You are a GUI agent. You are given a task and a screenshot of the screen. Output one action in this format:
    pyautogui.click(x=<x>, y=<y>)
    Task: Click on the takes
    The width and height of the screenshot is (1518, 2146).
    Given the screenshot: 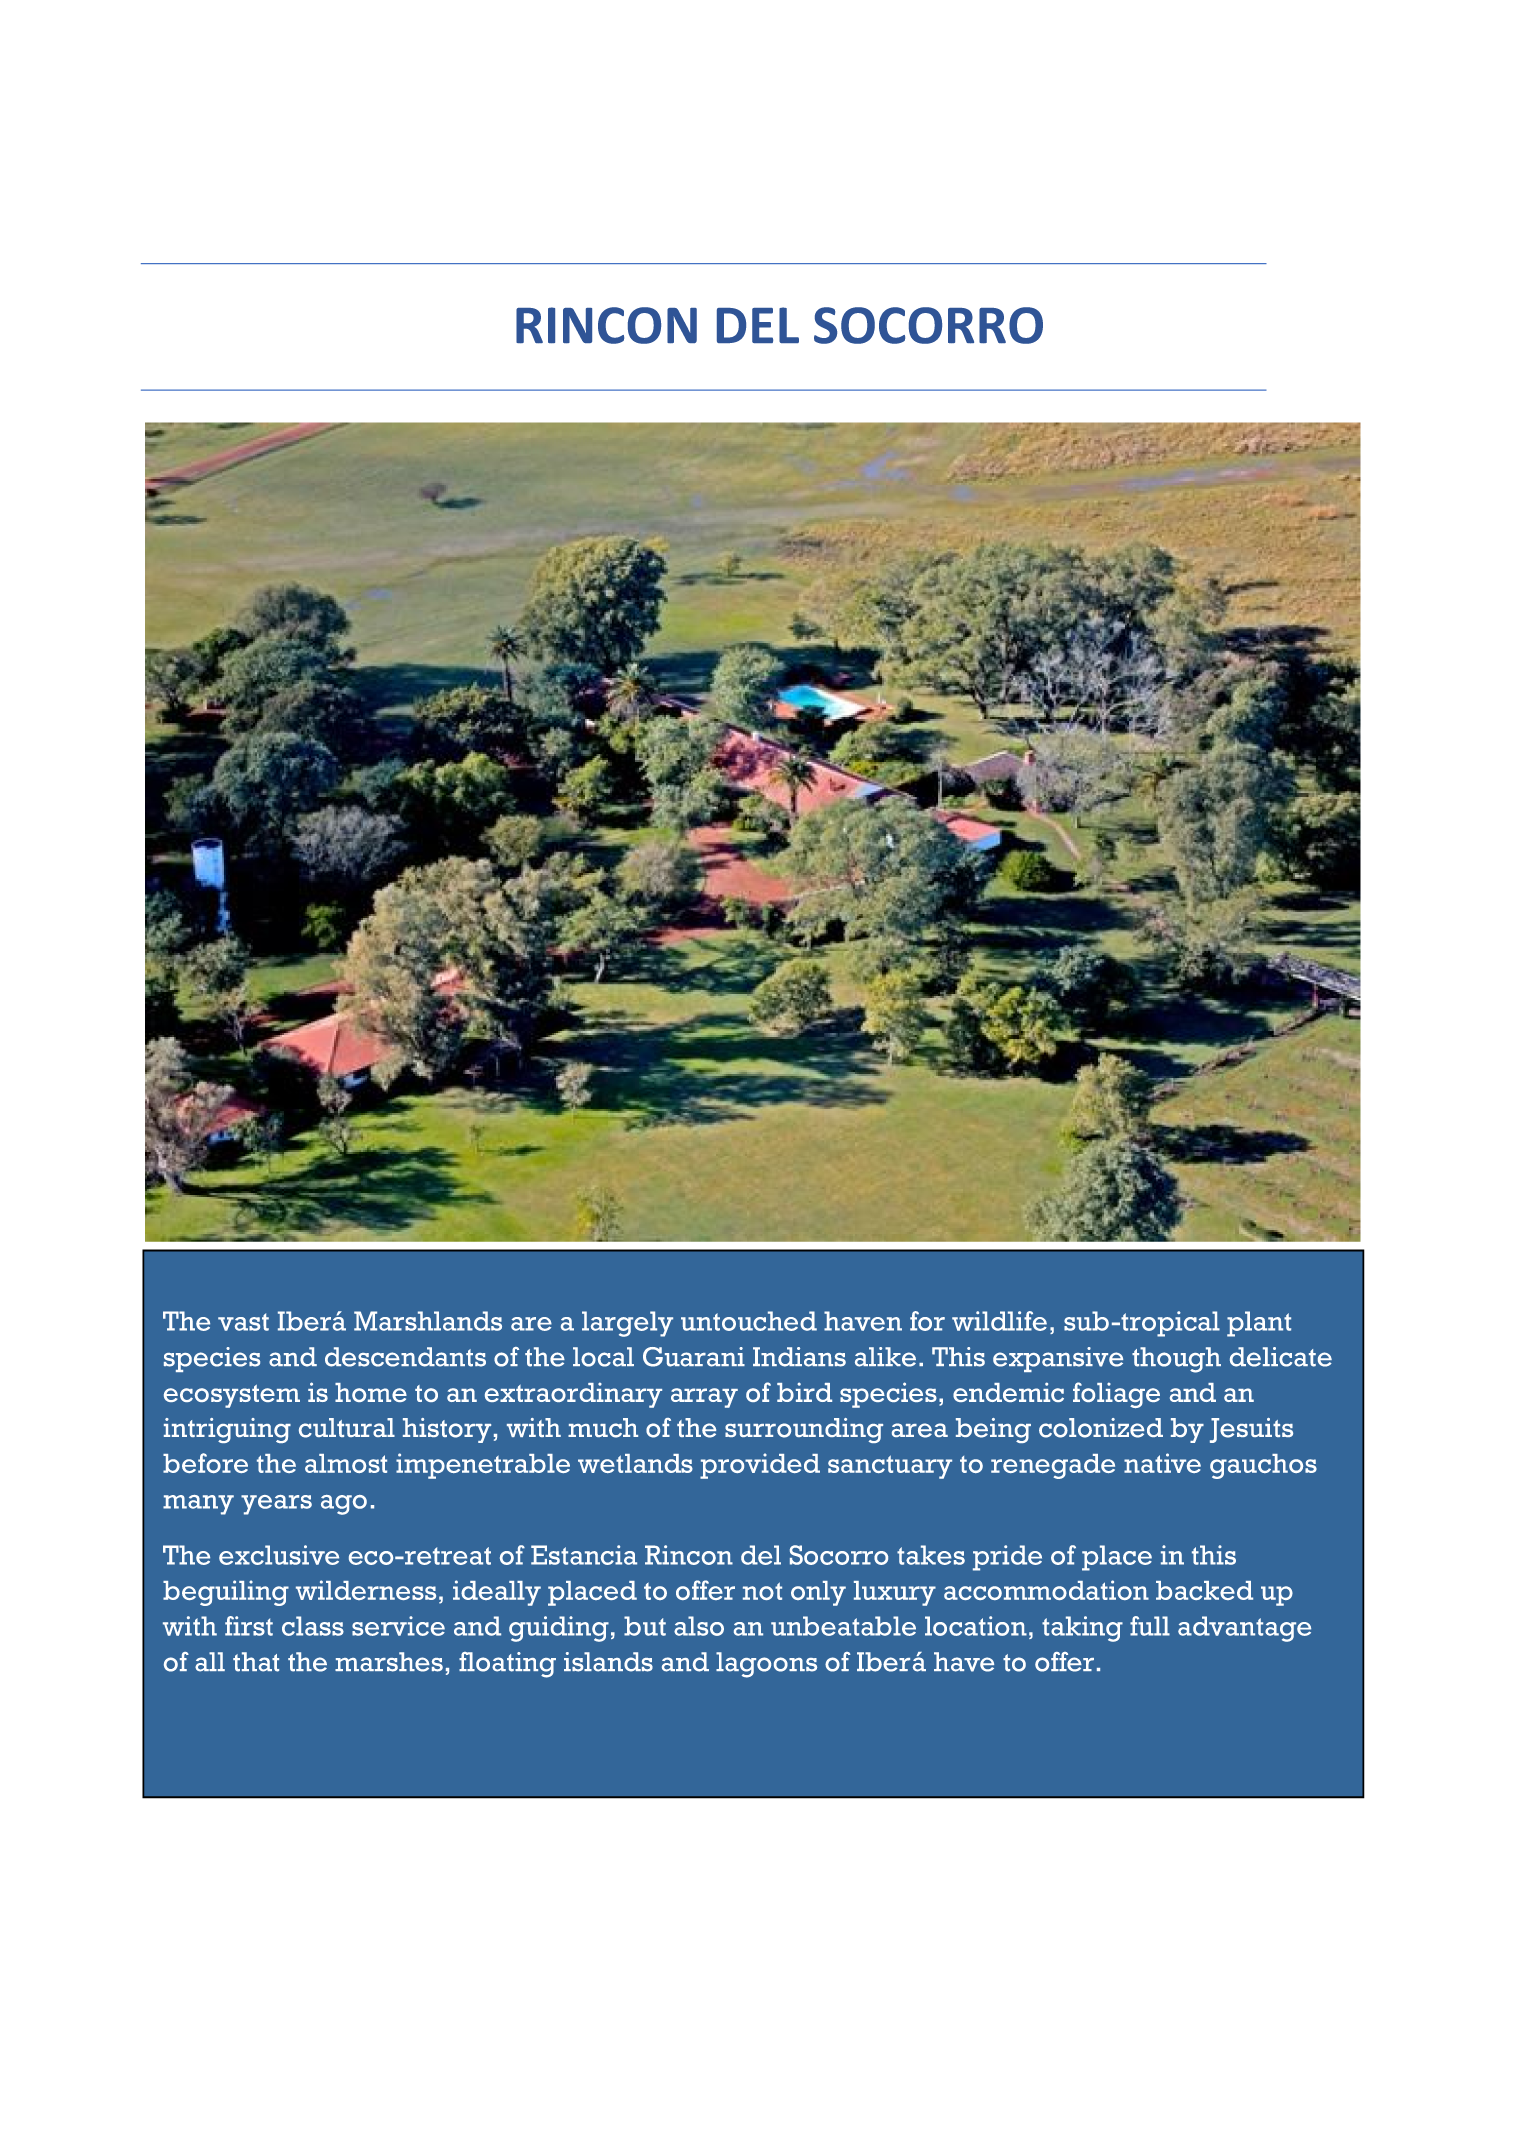 What is the action you would take?
    pyautogui.click(x=931, y=1555)
